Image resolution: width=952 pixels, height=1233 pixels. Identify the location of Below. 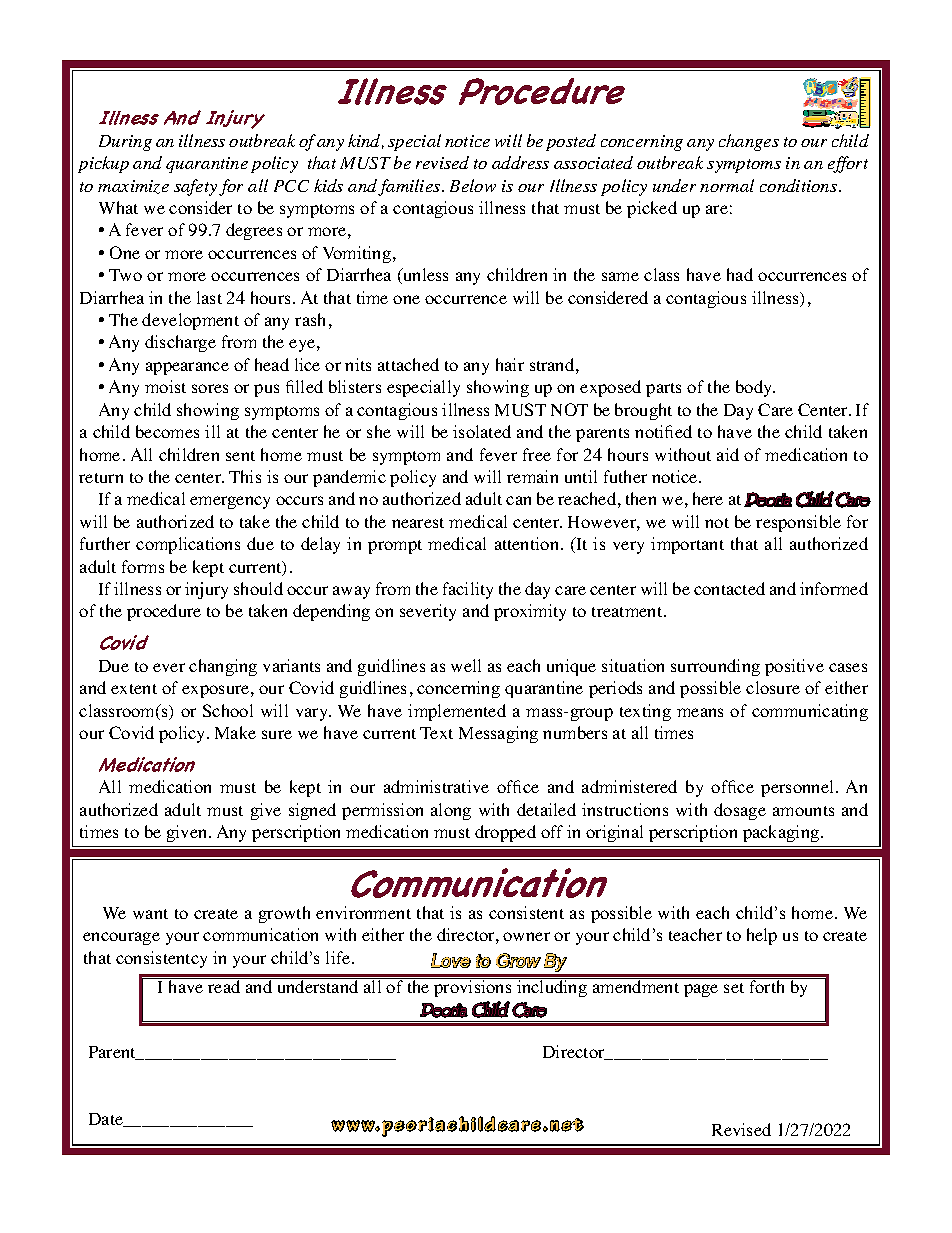
(473, 185).
